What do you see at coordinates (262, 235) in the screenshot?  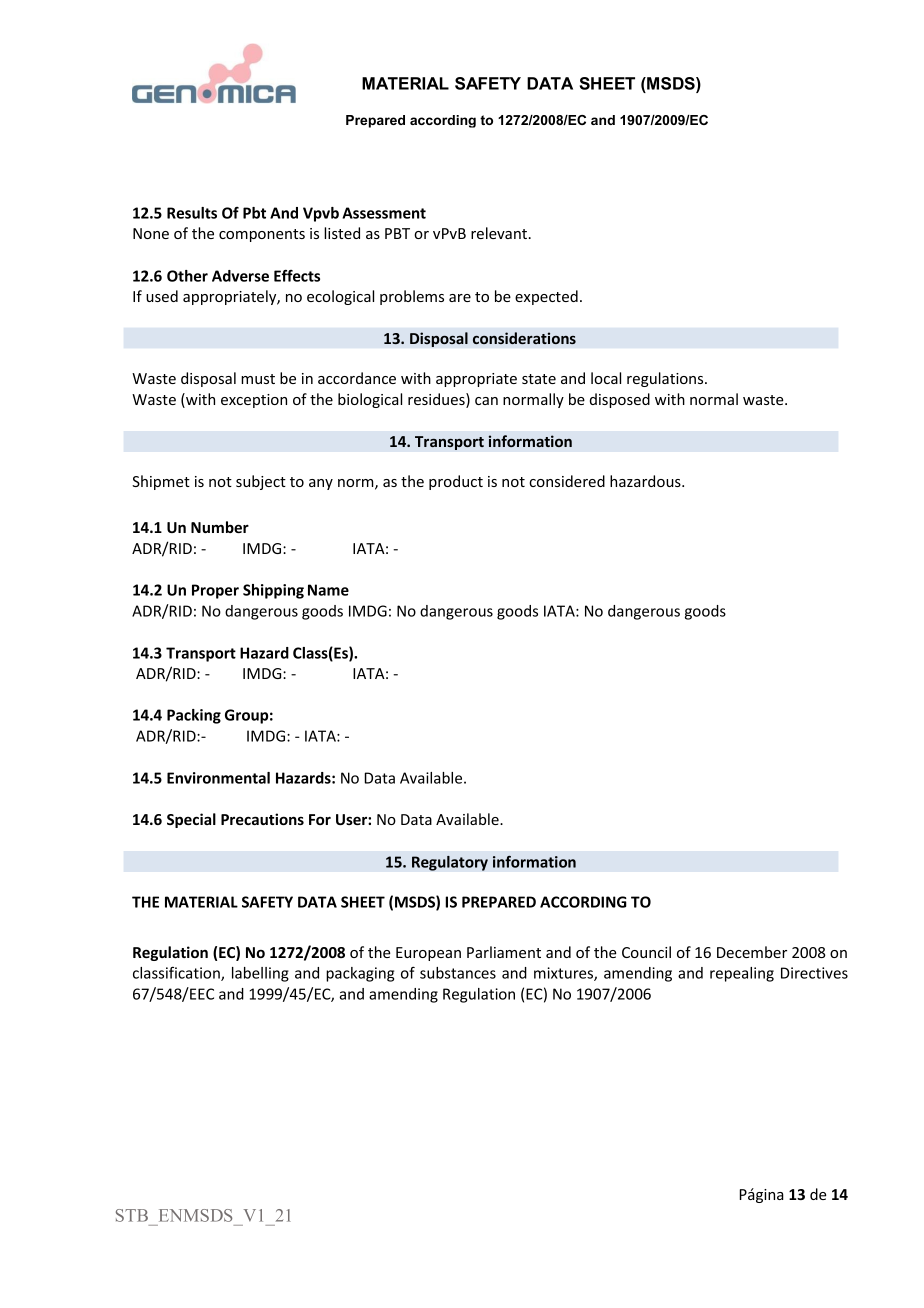 I see `components` at bounding box center [262, 235].
